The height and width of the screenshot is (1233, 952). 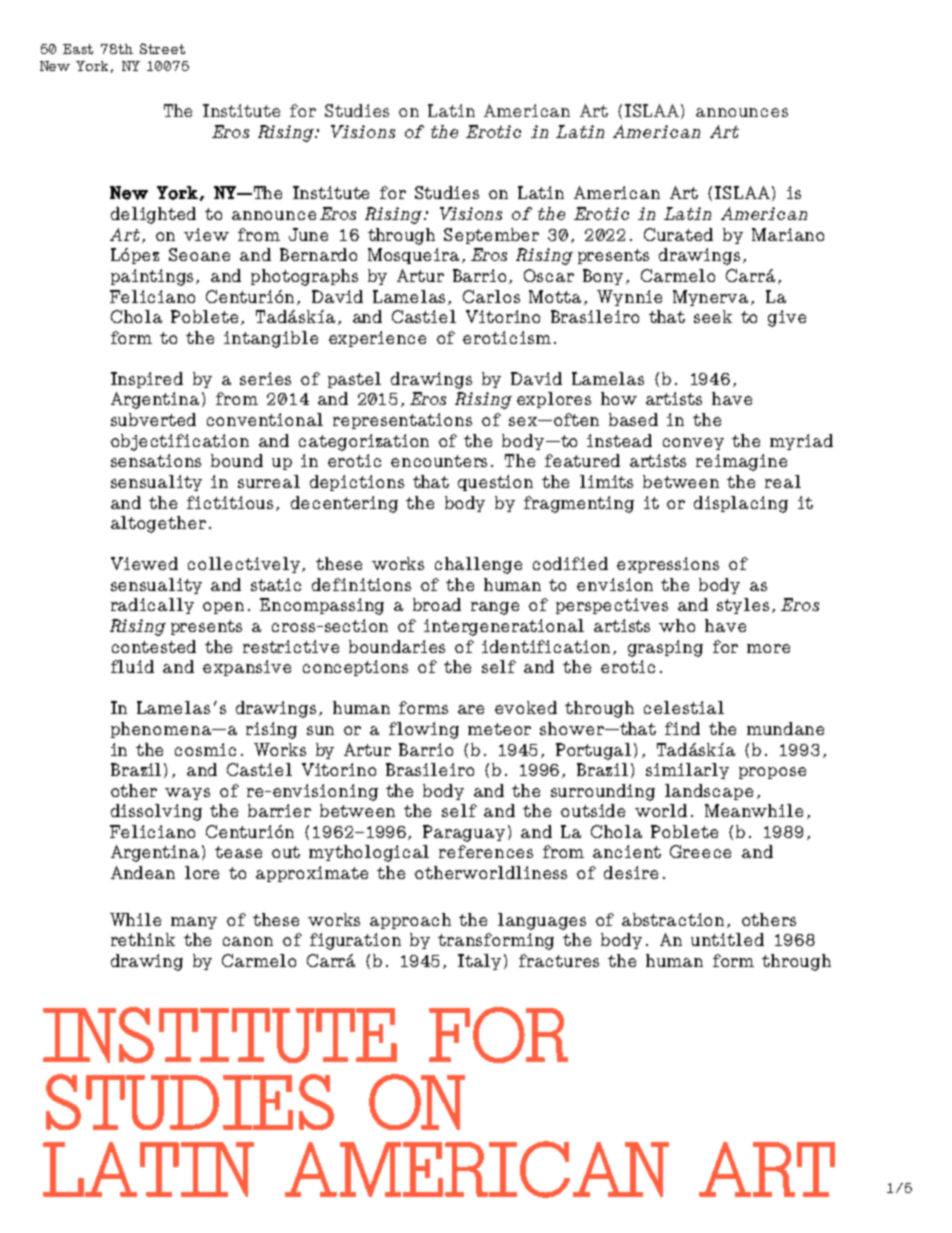 What do you see at coordinates (491, 236) in the screenshot?
I see `September` at bounding box center [491, 236].
